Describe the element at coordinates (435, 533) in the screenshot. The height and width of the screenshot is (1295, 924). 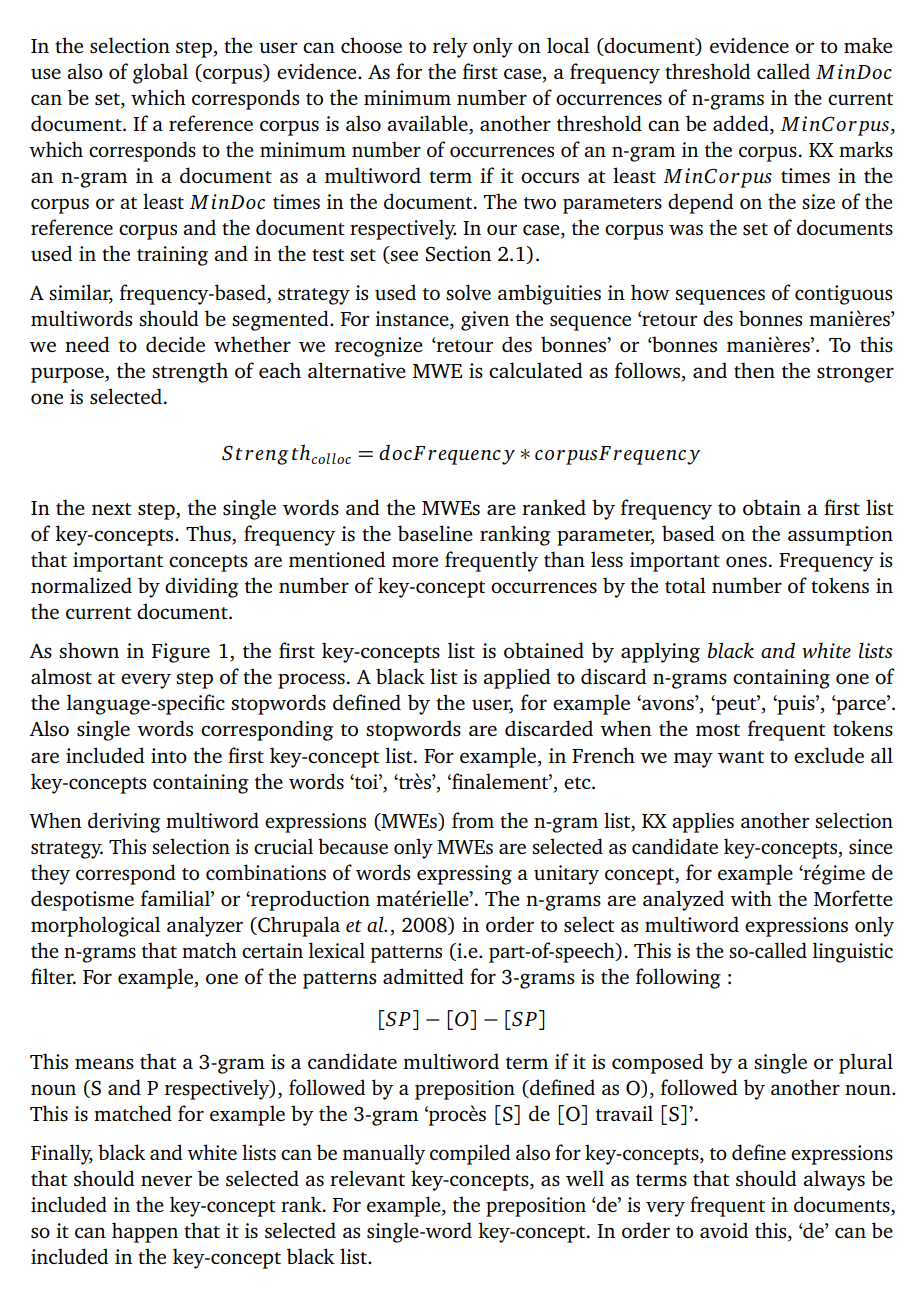
I see `baseline` at that location.
